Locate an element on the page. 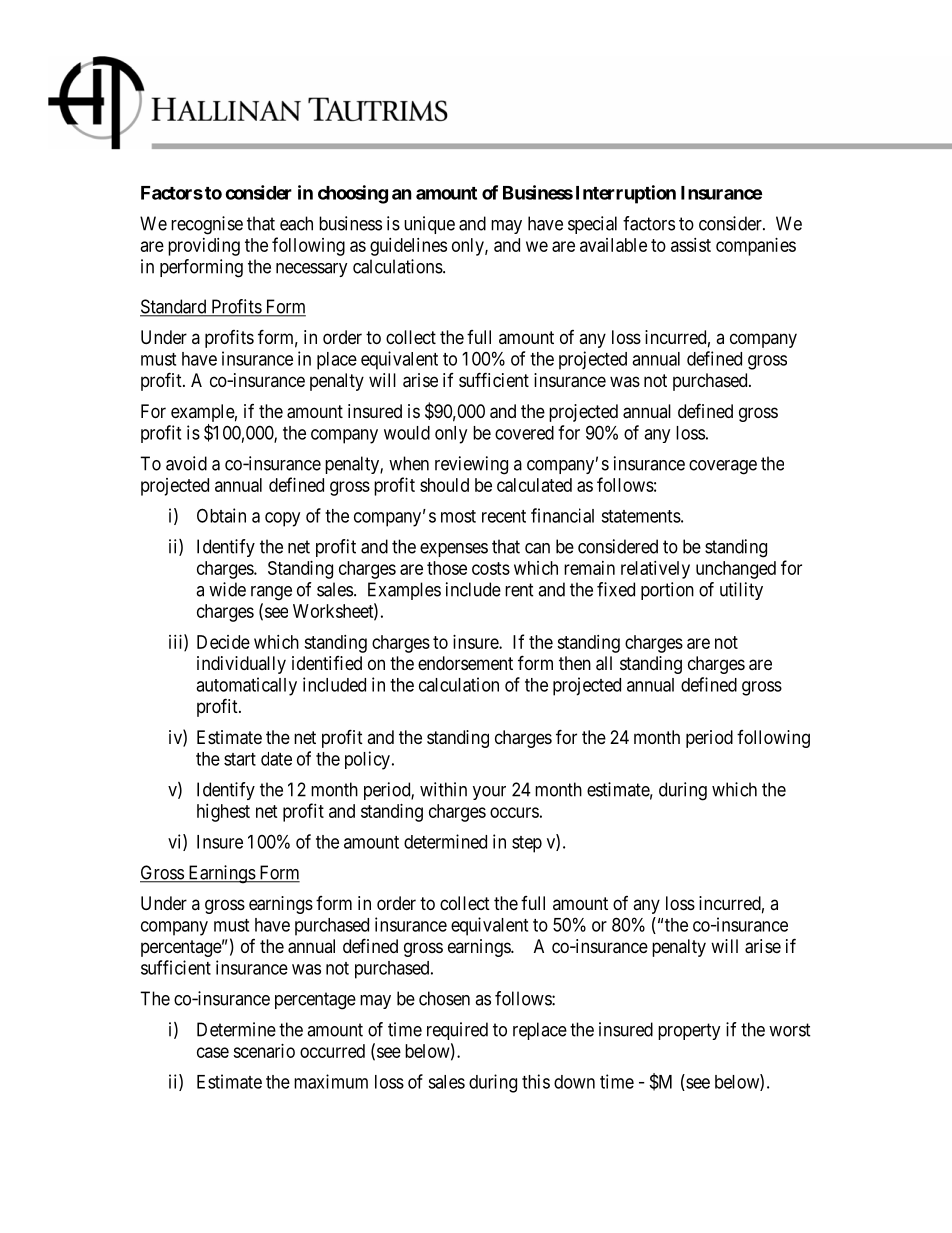 The height and width of the document is (1233, 952). endorsement is located at coordinates (465, 663).
